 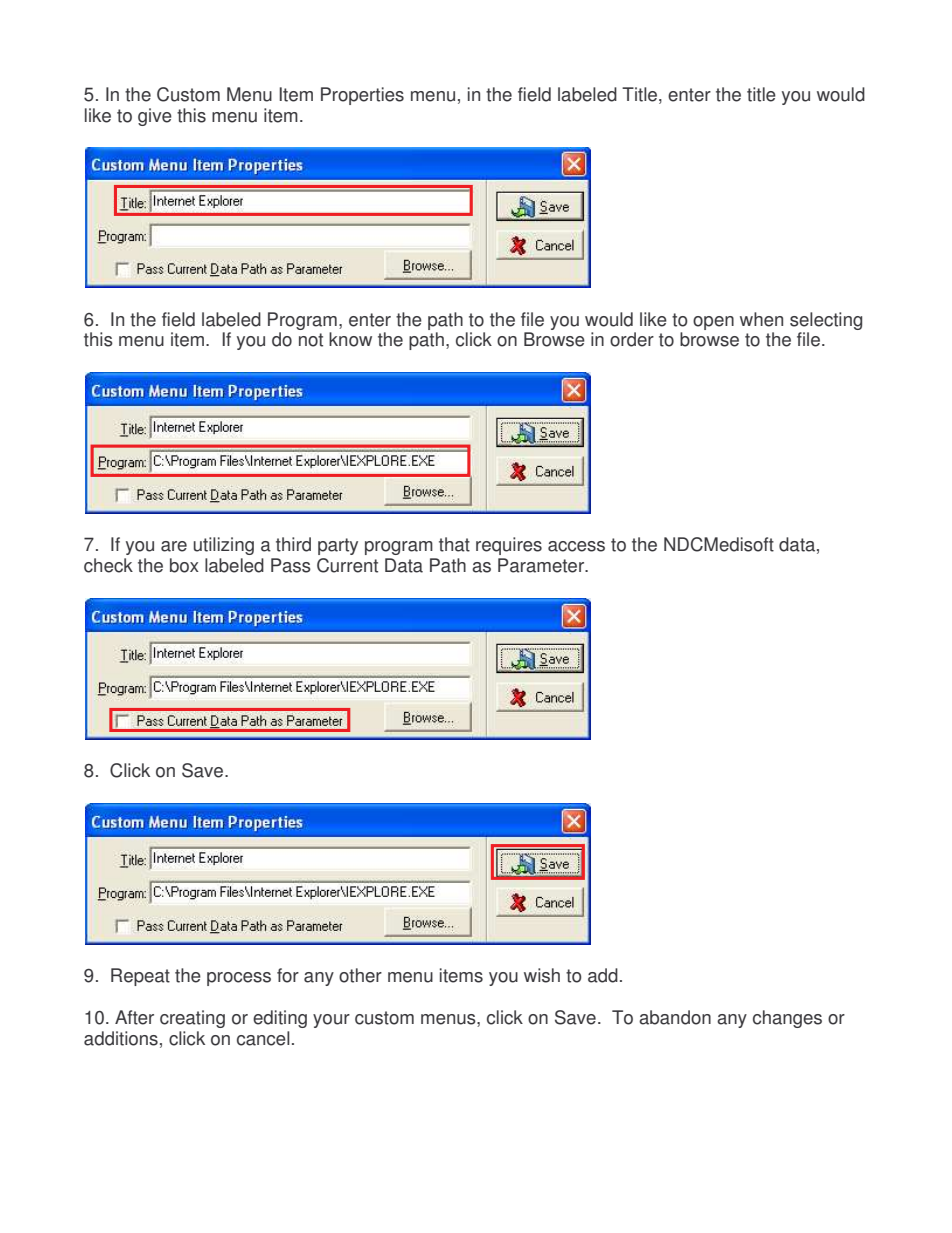 I want to click on give, so click(x=155, y=117).
